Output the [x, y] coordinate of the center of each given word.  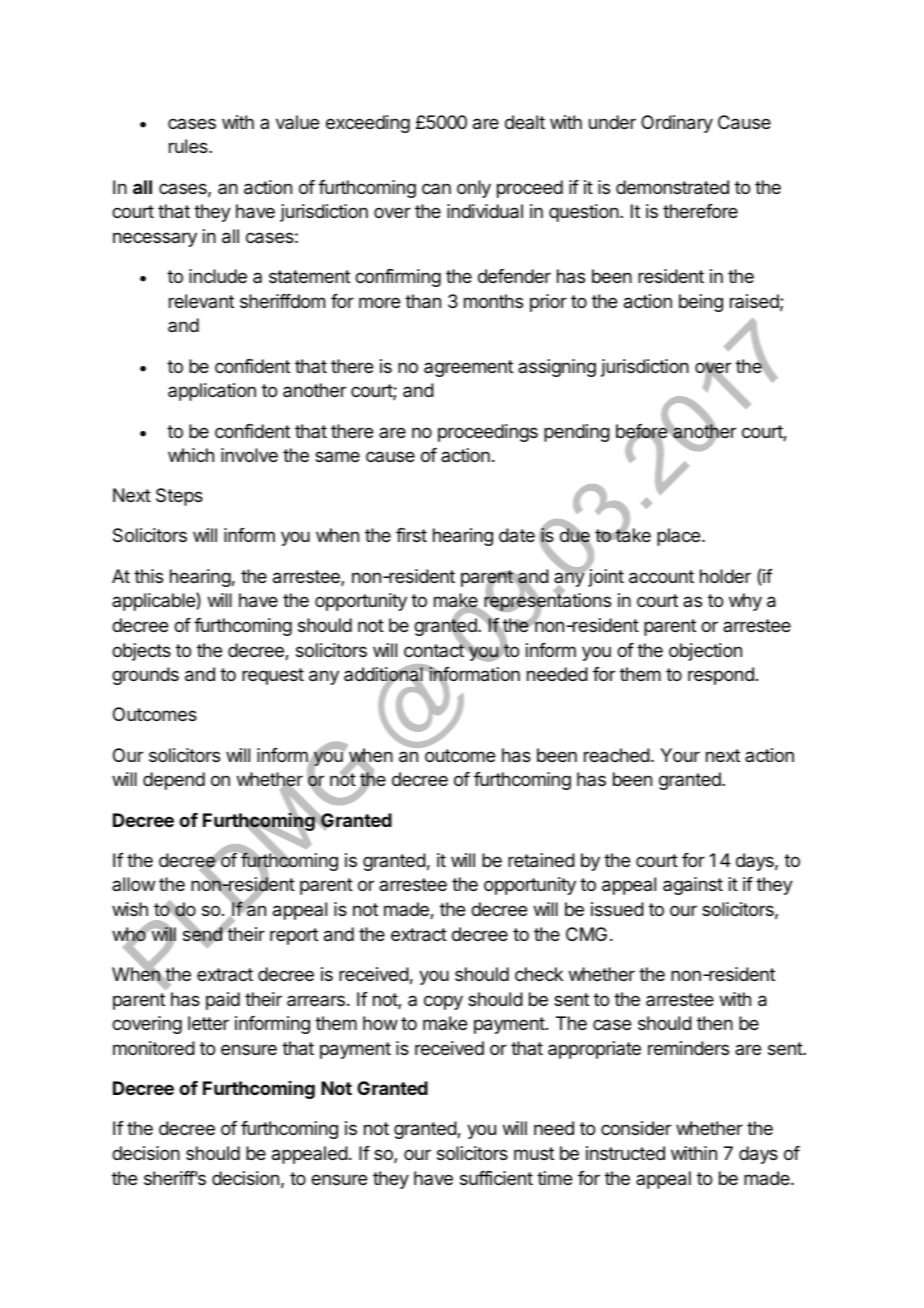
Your [680, 755]
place [678, 537]
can [436, 188]
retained [541, 860]
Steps [179, 497]
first [411, 535]
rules [189, 146]
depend [174, 781]
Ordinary [677, 124]
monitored [154, 1048]
